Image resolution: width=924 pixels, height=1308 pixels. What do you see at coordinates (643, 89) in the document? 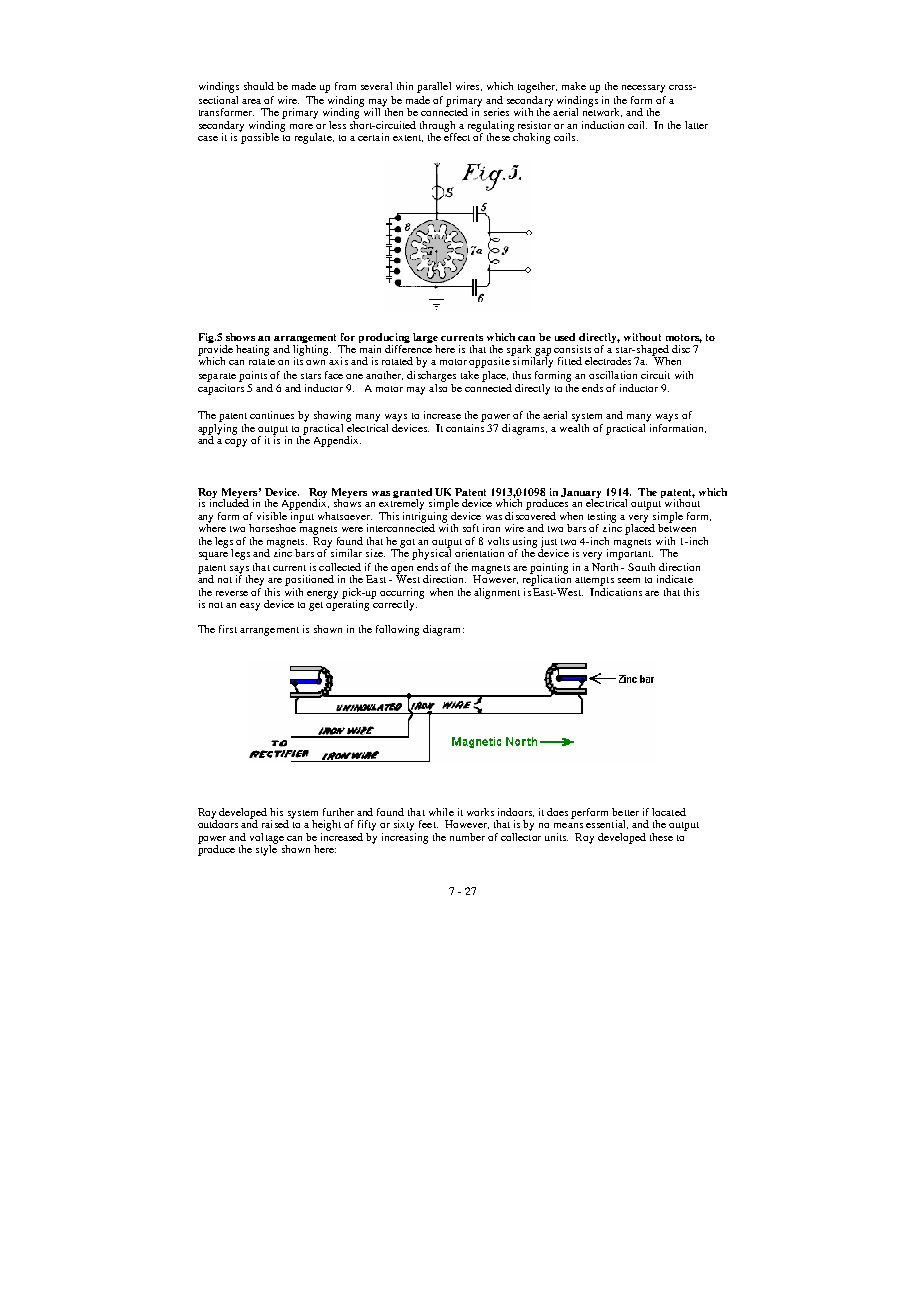
I see `necessary` at bounding box center [643, 89].
